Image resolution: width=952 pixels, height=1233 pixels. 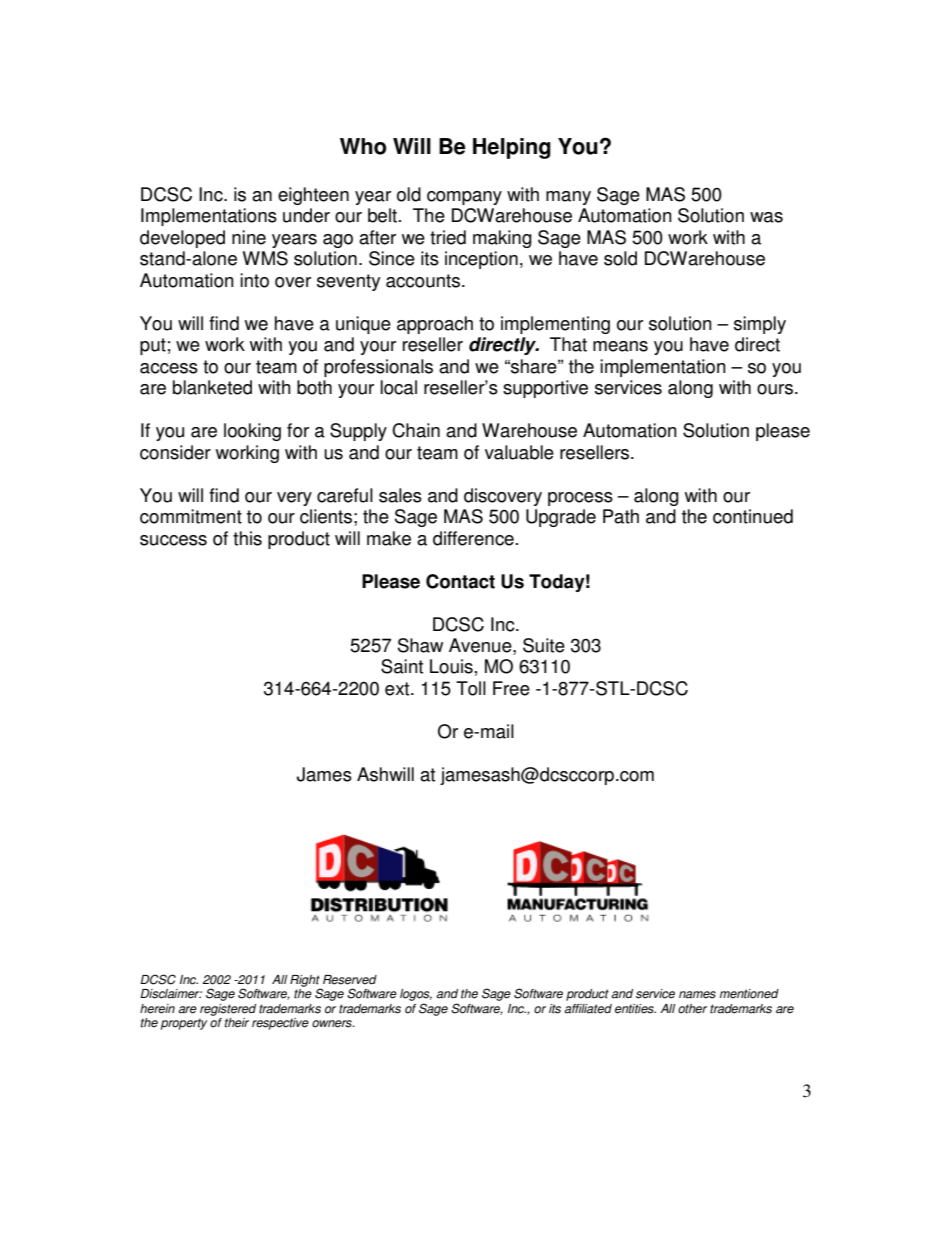 I want to click on registered, so click(x=228, y=1010).
